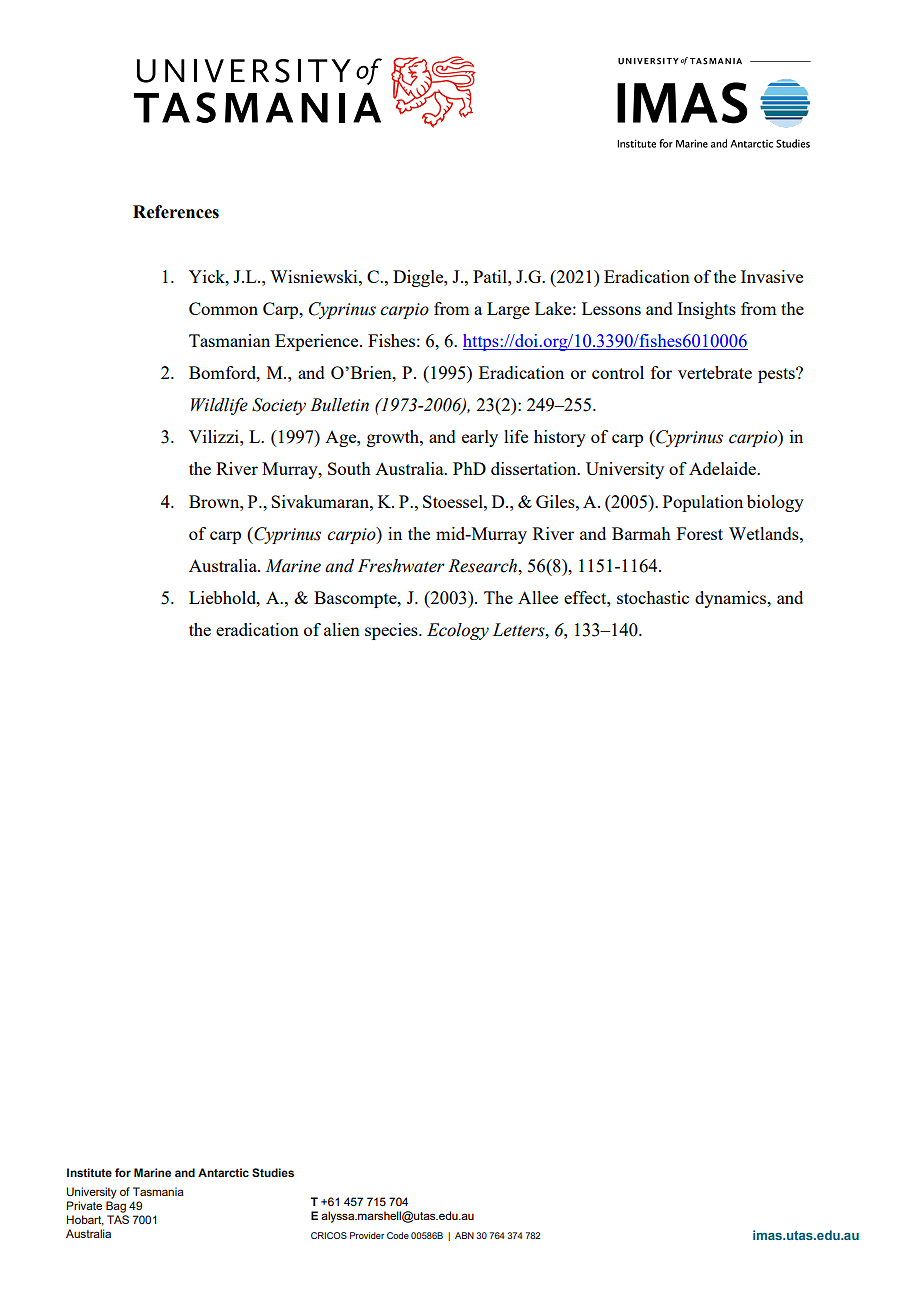 The height and width of the page is (1307, 924). I want to click on Invasive, so click(772, 276).
